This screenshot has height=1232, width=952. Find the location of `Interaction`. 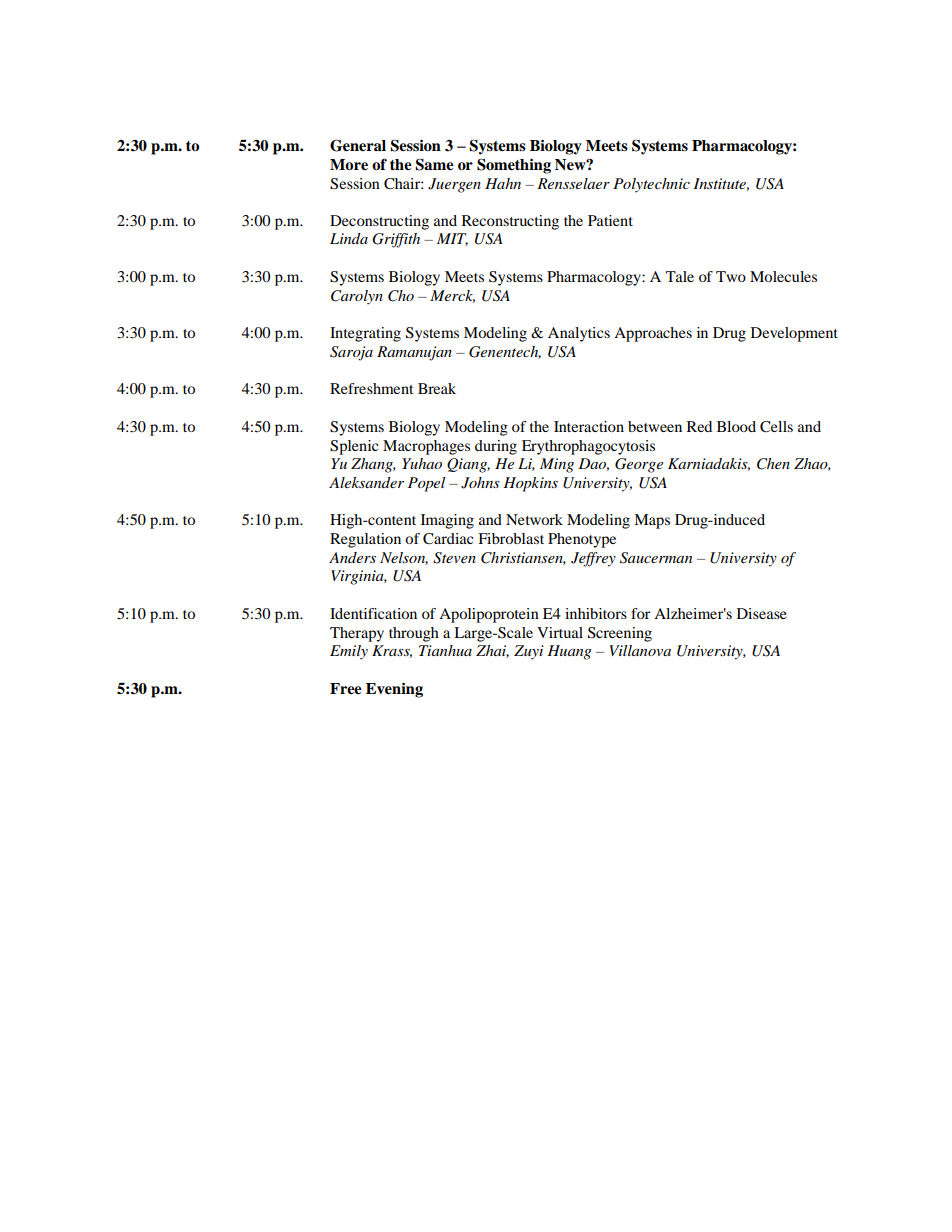

Interaction is located at coordinates (589, 426).
